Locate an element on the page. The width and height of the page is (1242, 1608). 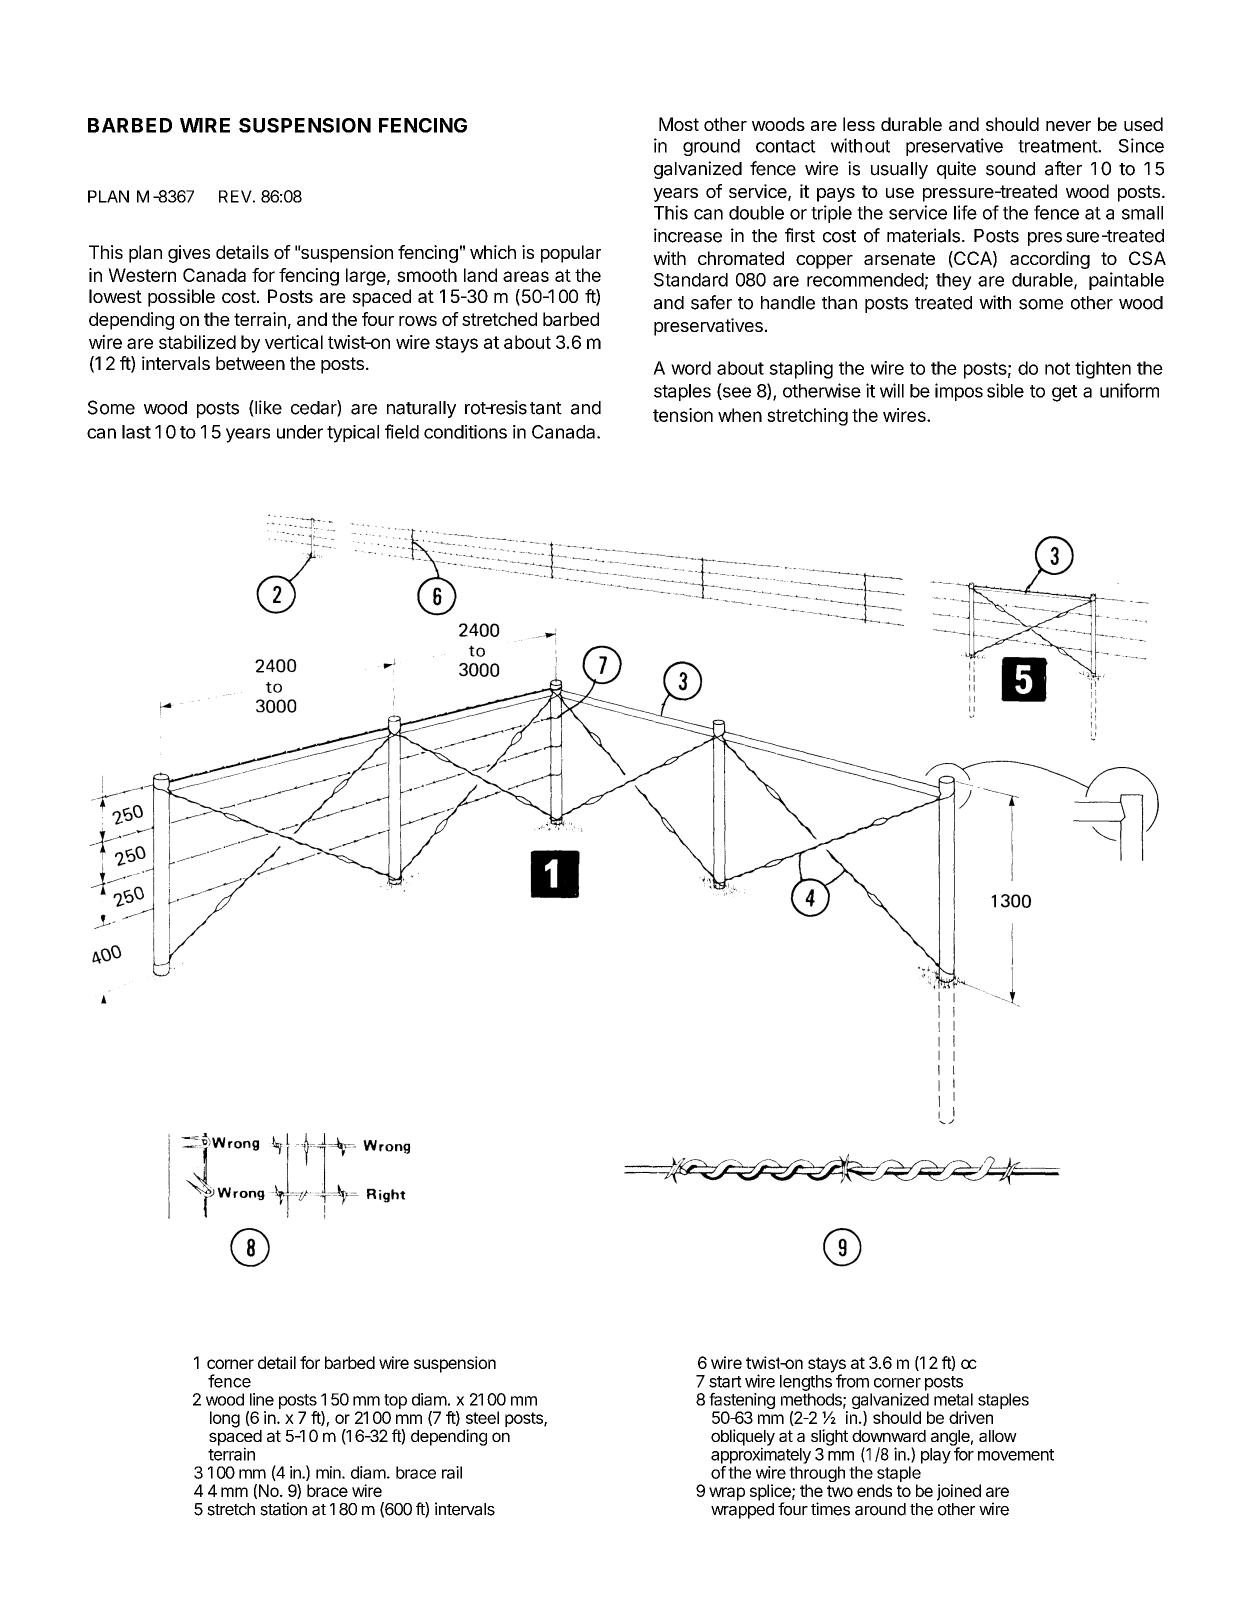
from is located at coordinates (852, 1381).
